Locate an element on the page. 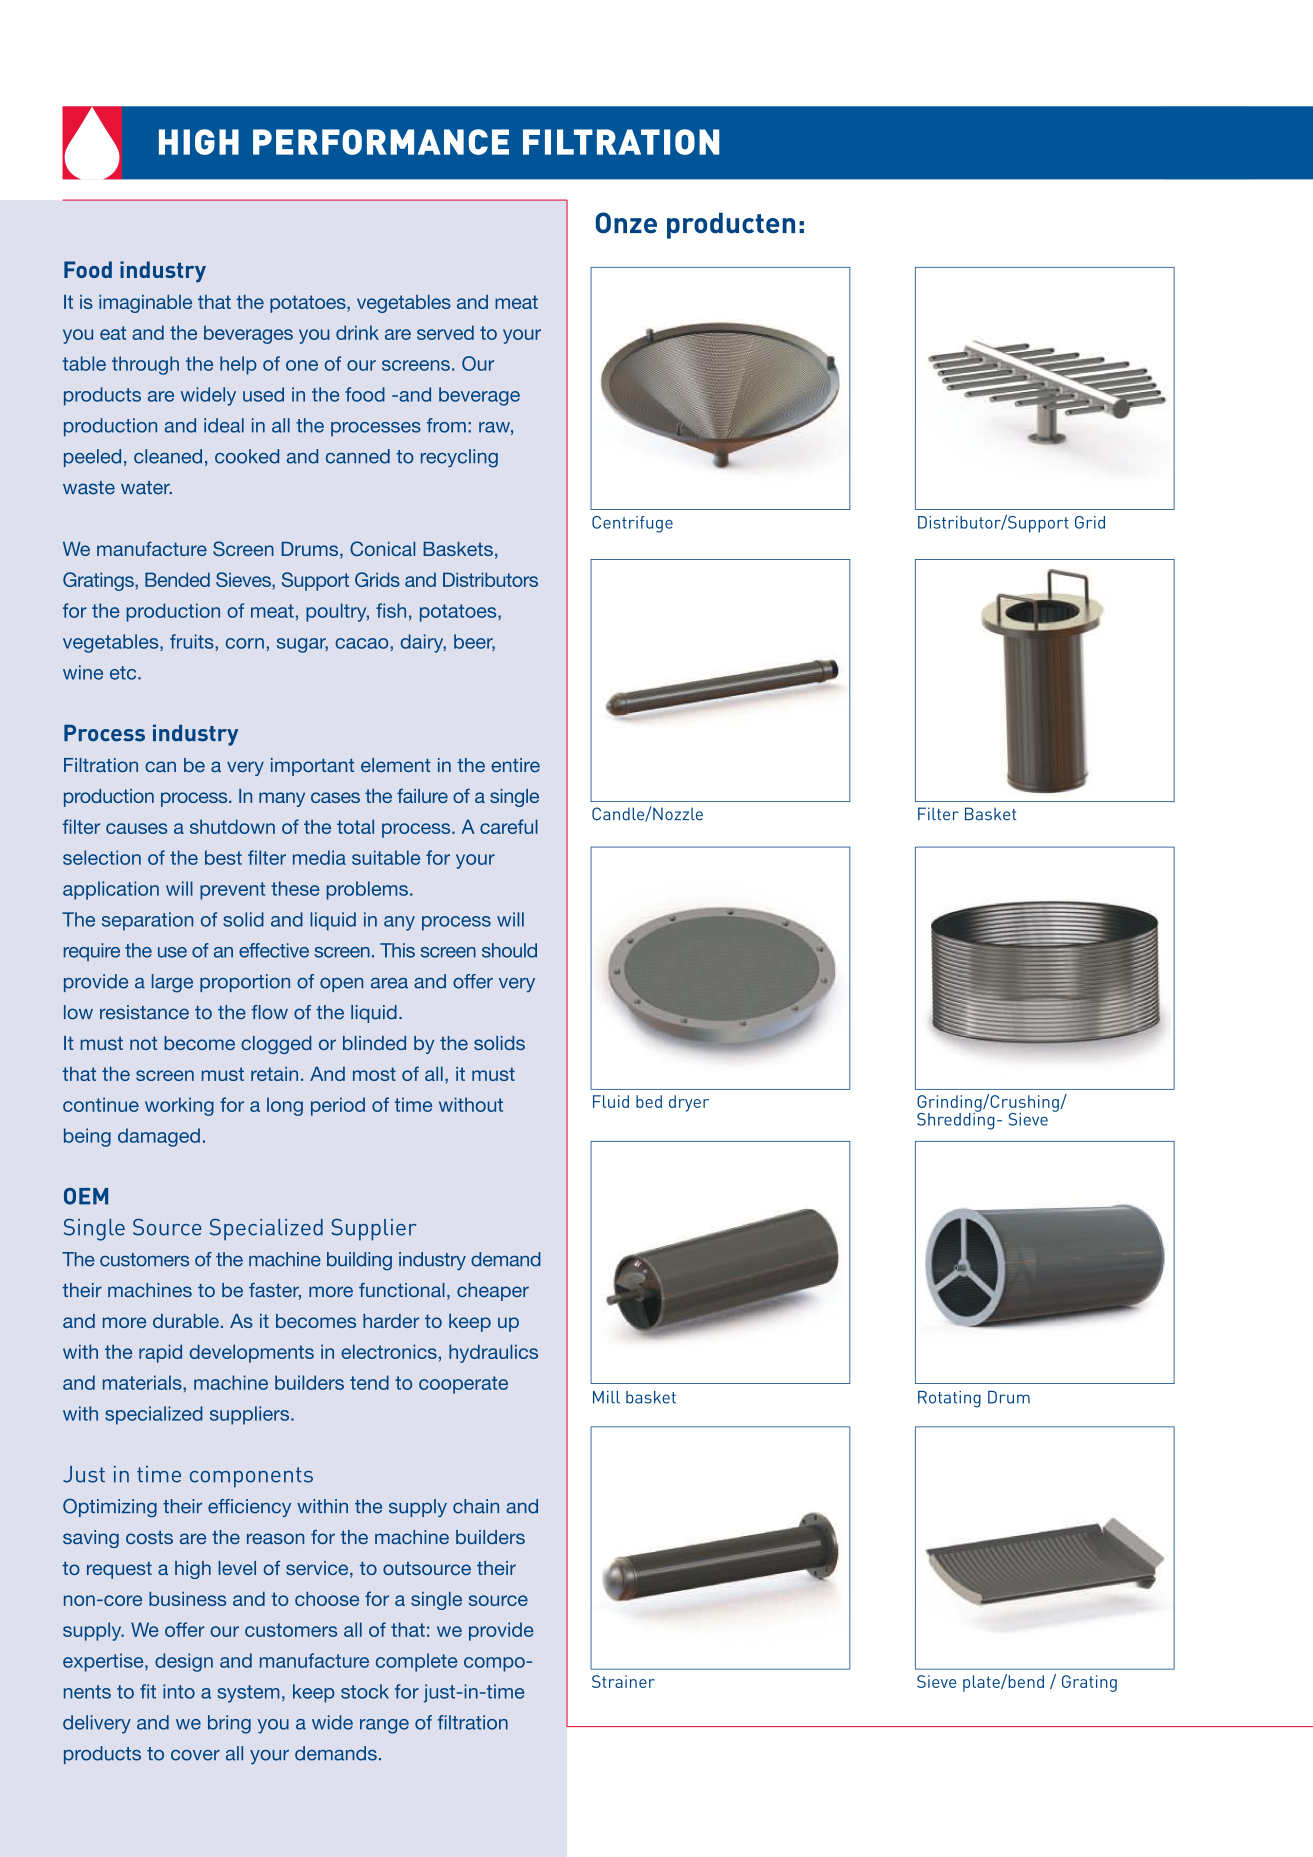  into is located at coordinates (179, 1691).
